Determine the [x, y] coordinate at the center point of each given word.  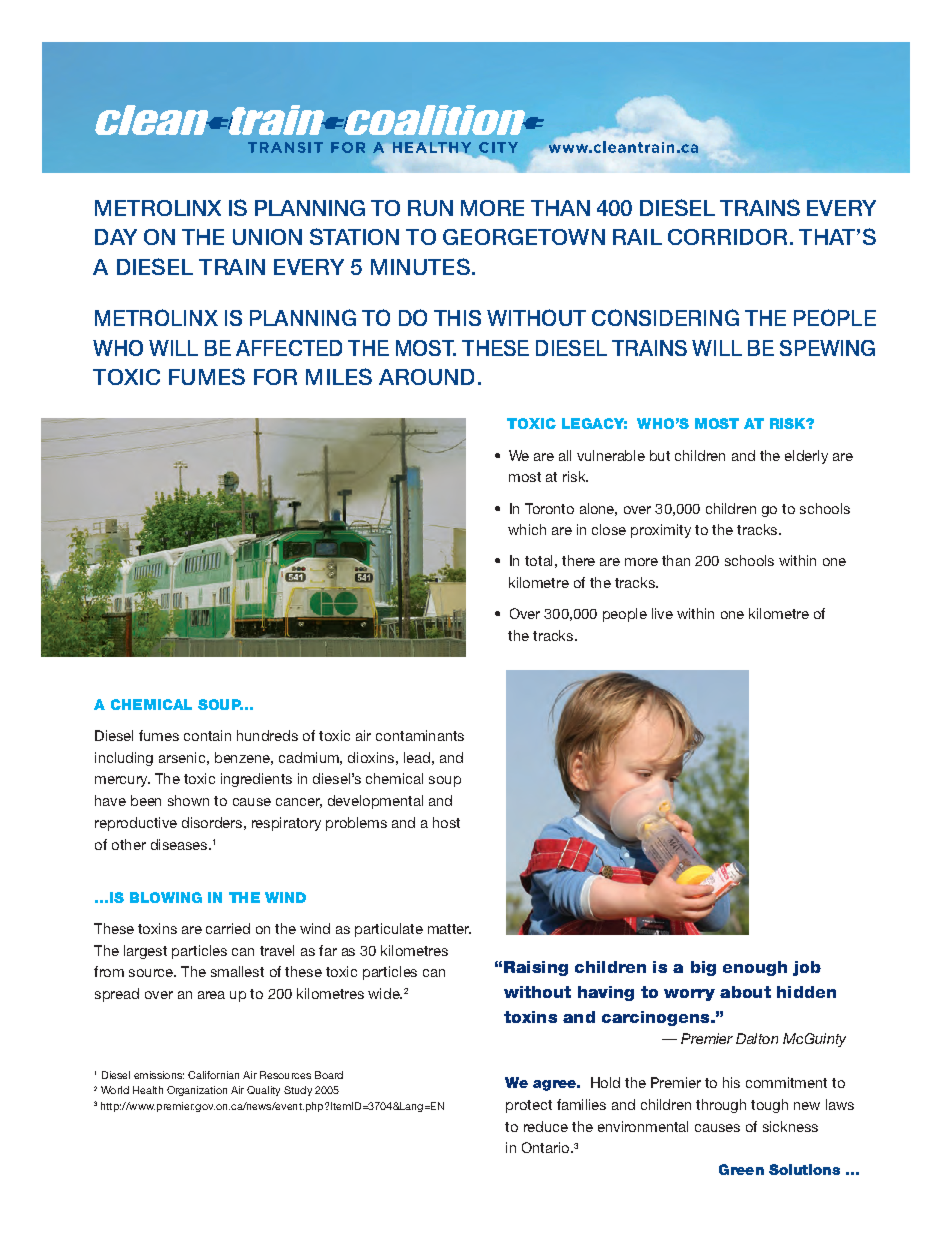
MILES [339, 376]
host [446, 822]
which [527, 529]
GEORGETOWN [524, 237]
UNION [267, 237]
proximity [661, 531]
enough [755, 968]
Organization [197, 1091]
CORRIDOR [727, 237]
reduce [546, 1126]
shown [188, 800]
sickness [790, 1126]
